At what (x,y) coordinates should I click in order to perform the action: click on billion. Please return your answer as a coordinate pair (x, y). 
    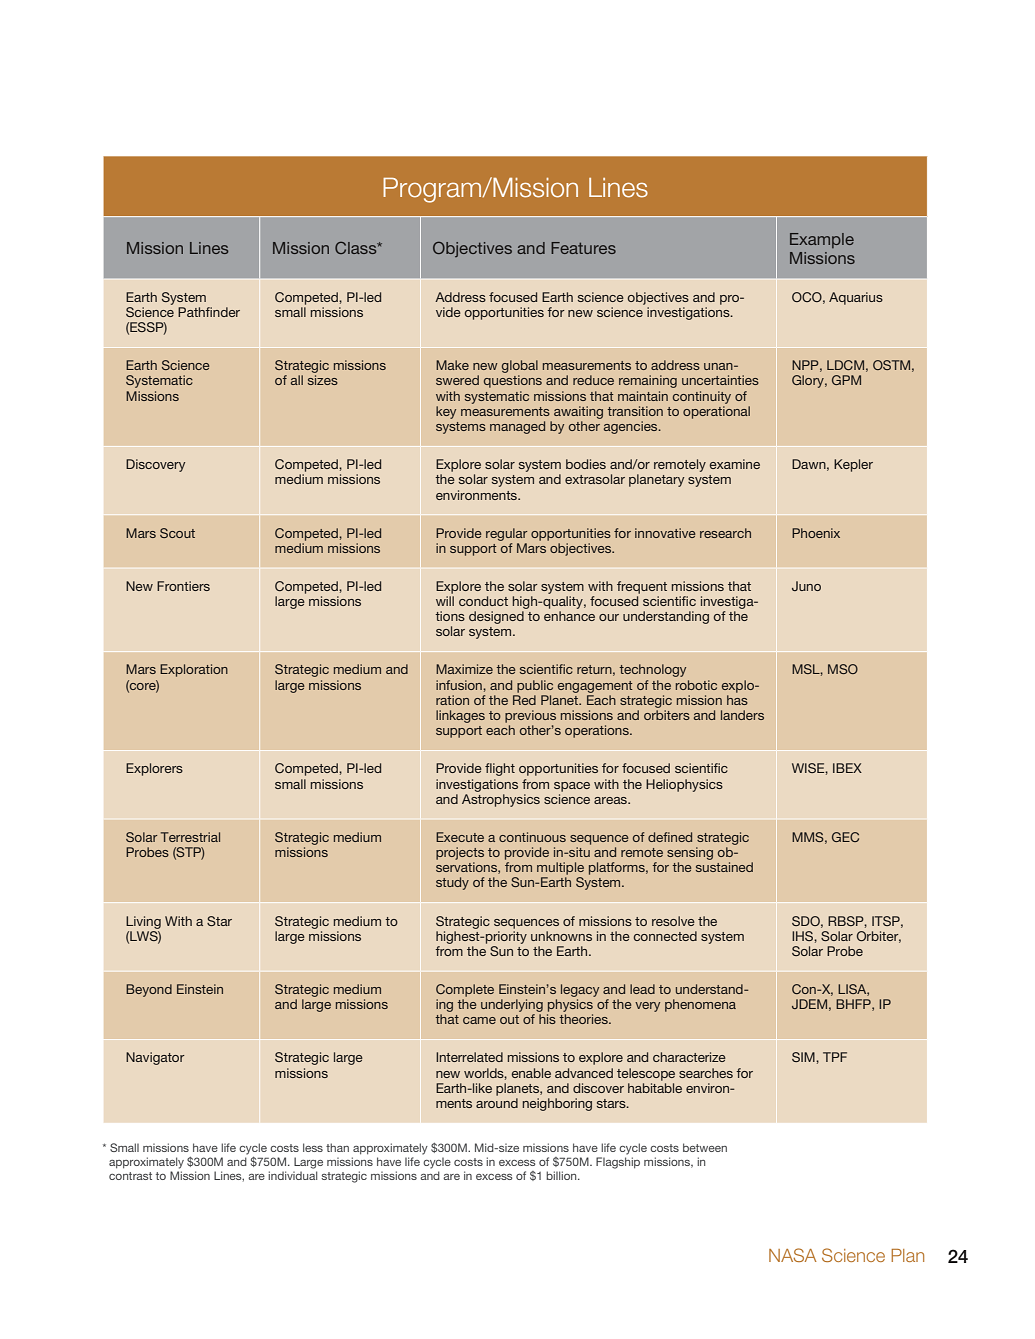
    Looking at the image, I should click on (562, 1175).
